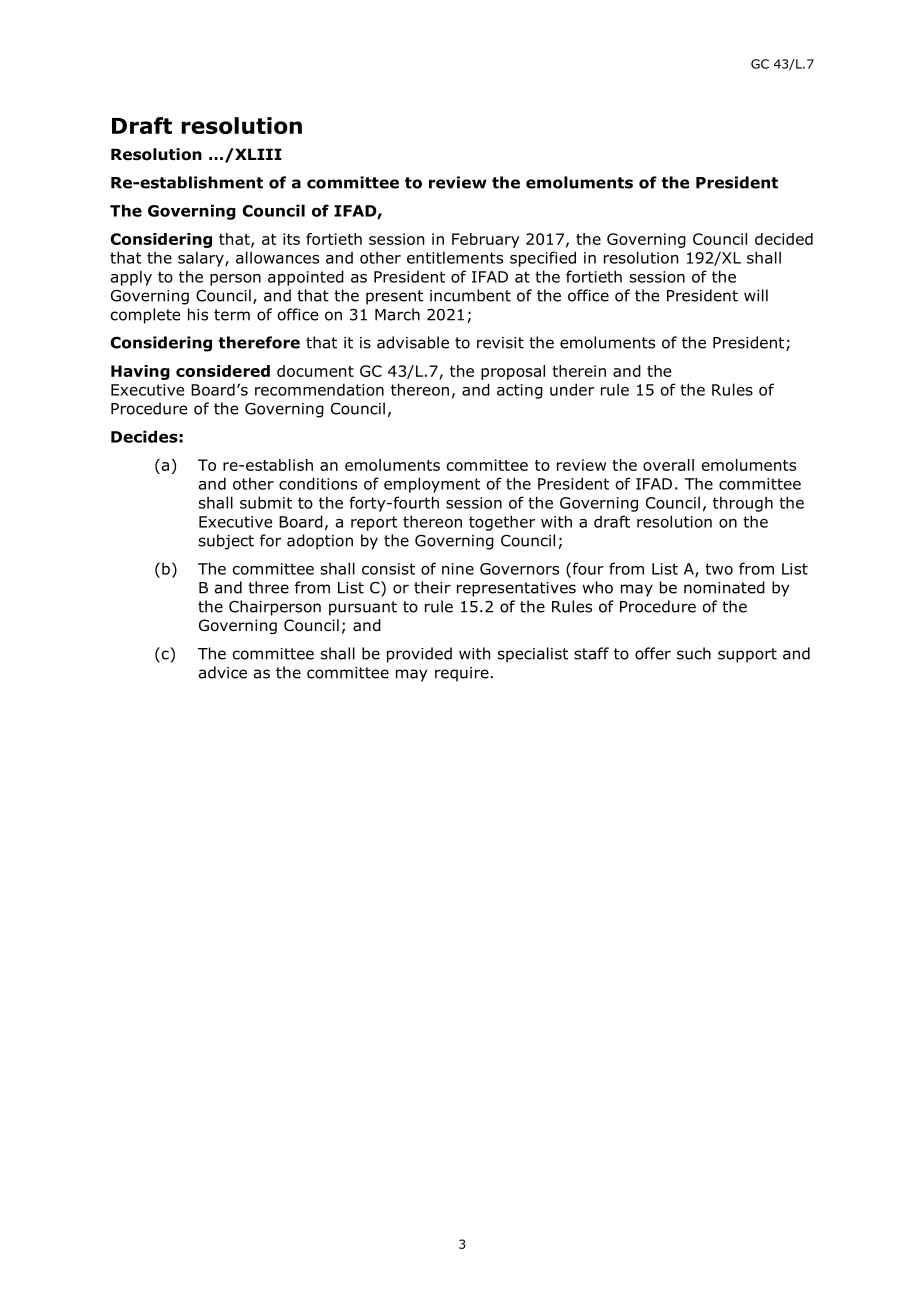 This page has width=924, height=1307. Describe the element at coordinates (202, 259) in the page. I see `salary` at that location.
